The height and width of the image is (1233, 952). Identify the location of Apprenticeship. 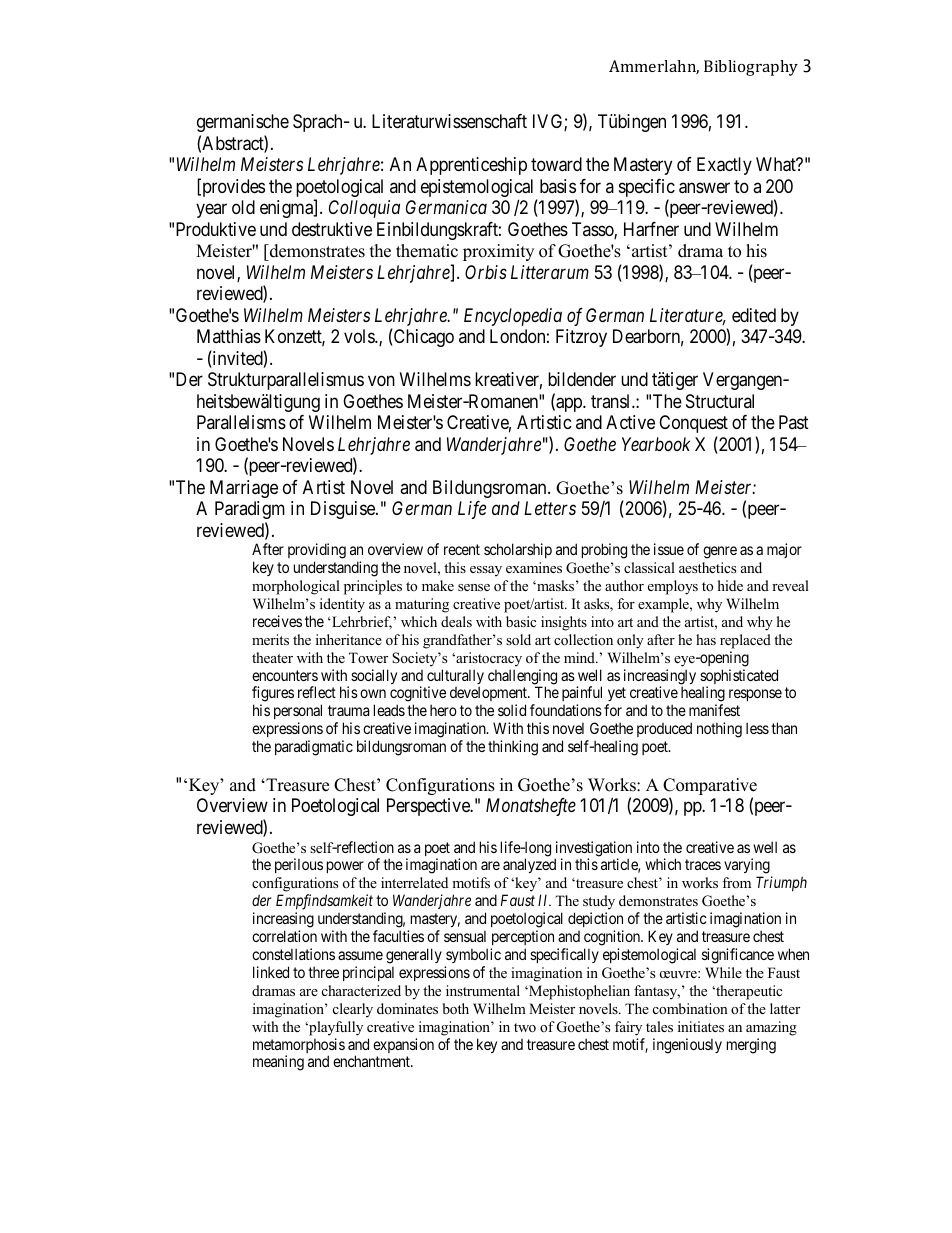
(471, 166).
